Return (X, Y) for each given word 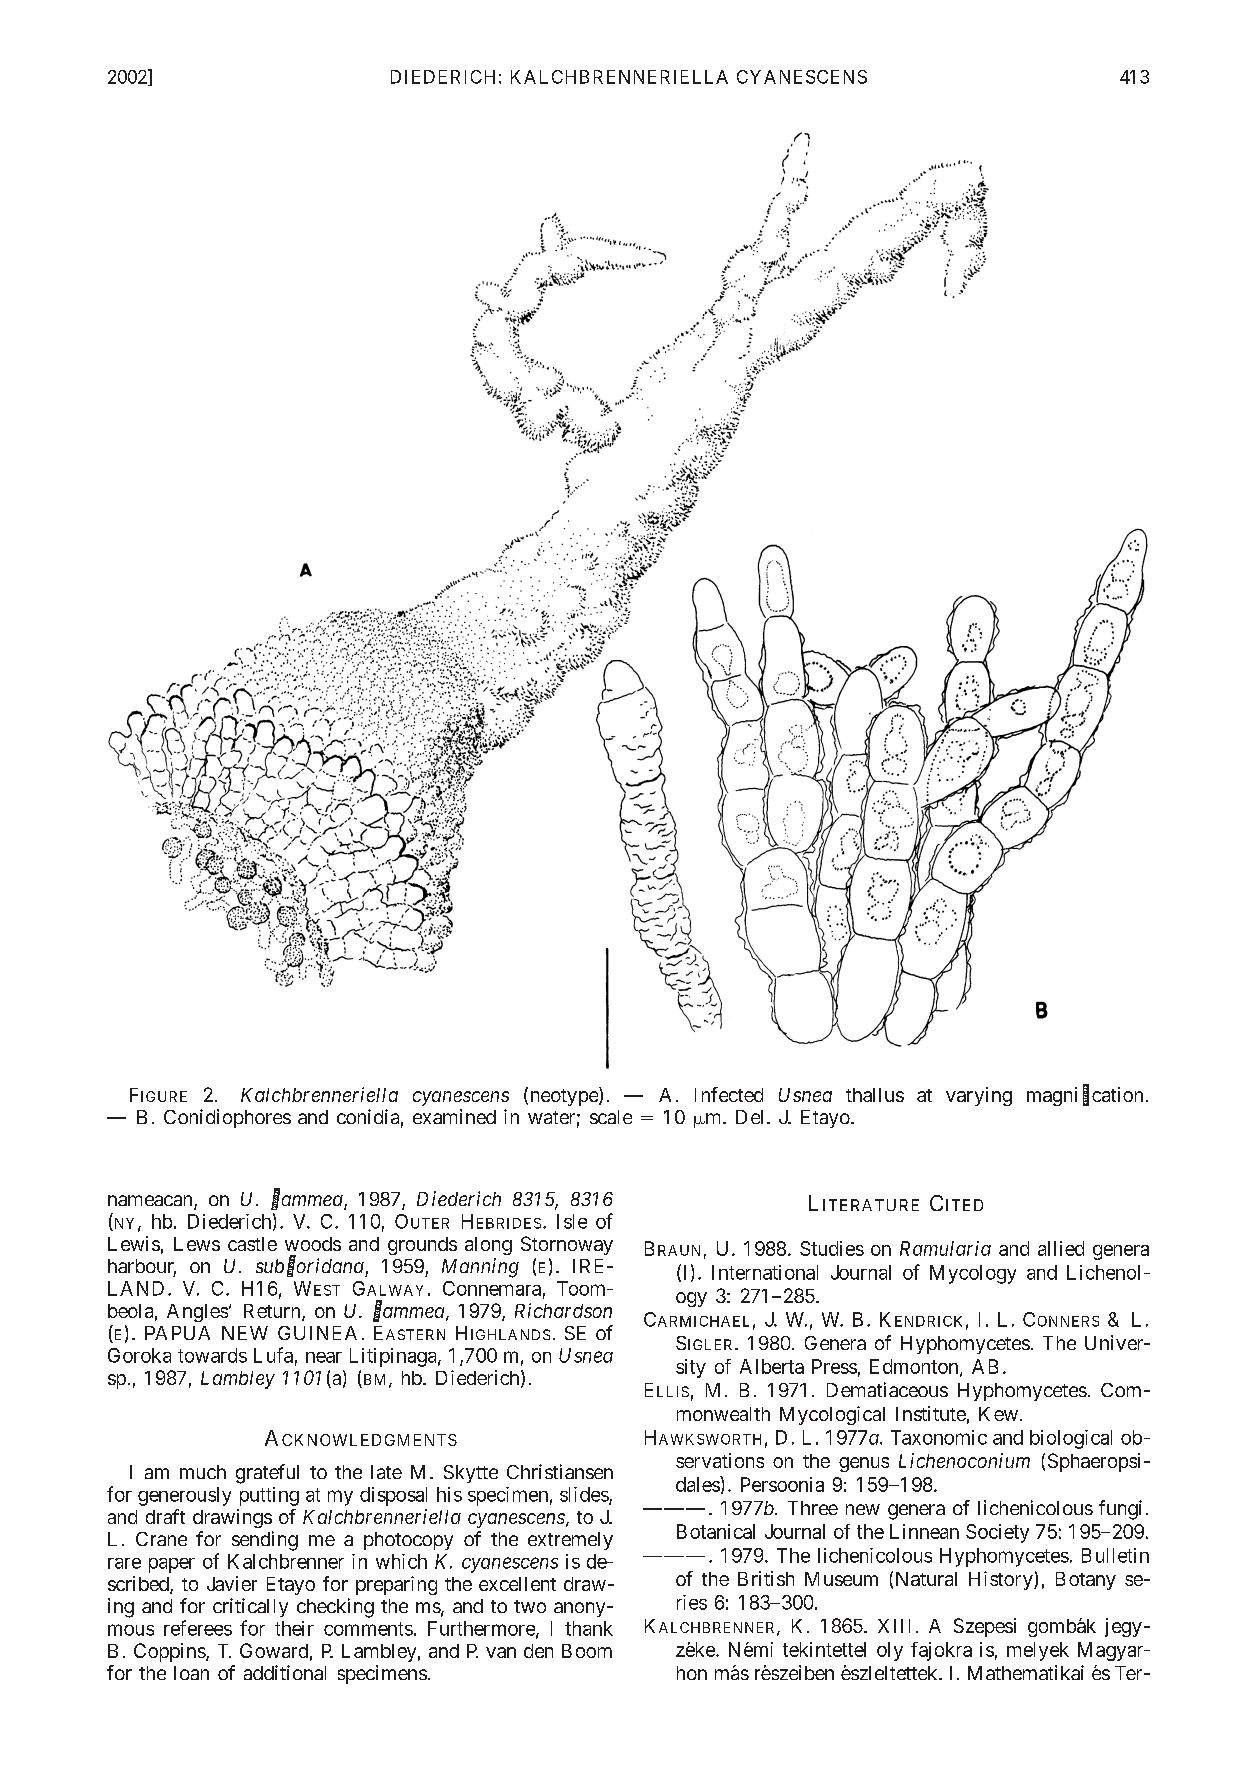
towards (212, 1355)
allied (1061, 1248)
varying (979, 1096)
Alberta (772, 1366)
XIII (894, 1626)
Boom (587, 1651)
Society (997, 1533)
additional (285, 1672)
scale (611, 1117)
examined (454, 1116)
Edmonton (915, 1367)
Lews (197, 1244)
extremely (570, 1541)
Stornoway (567, 1245)
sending (265, 1541)
